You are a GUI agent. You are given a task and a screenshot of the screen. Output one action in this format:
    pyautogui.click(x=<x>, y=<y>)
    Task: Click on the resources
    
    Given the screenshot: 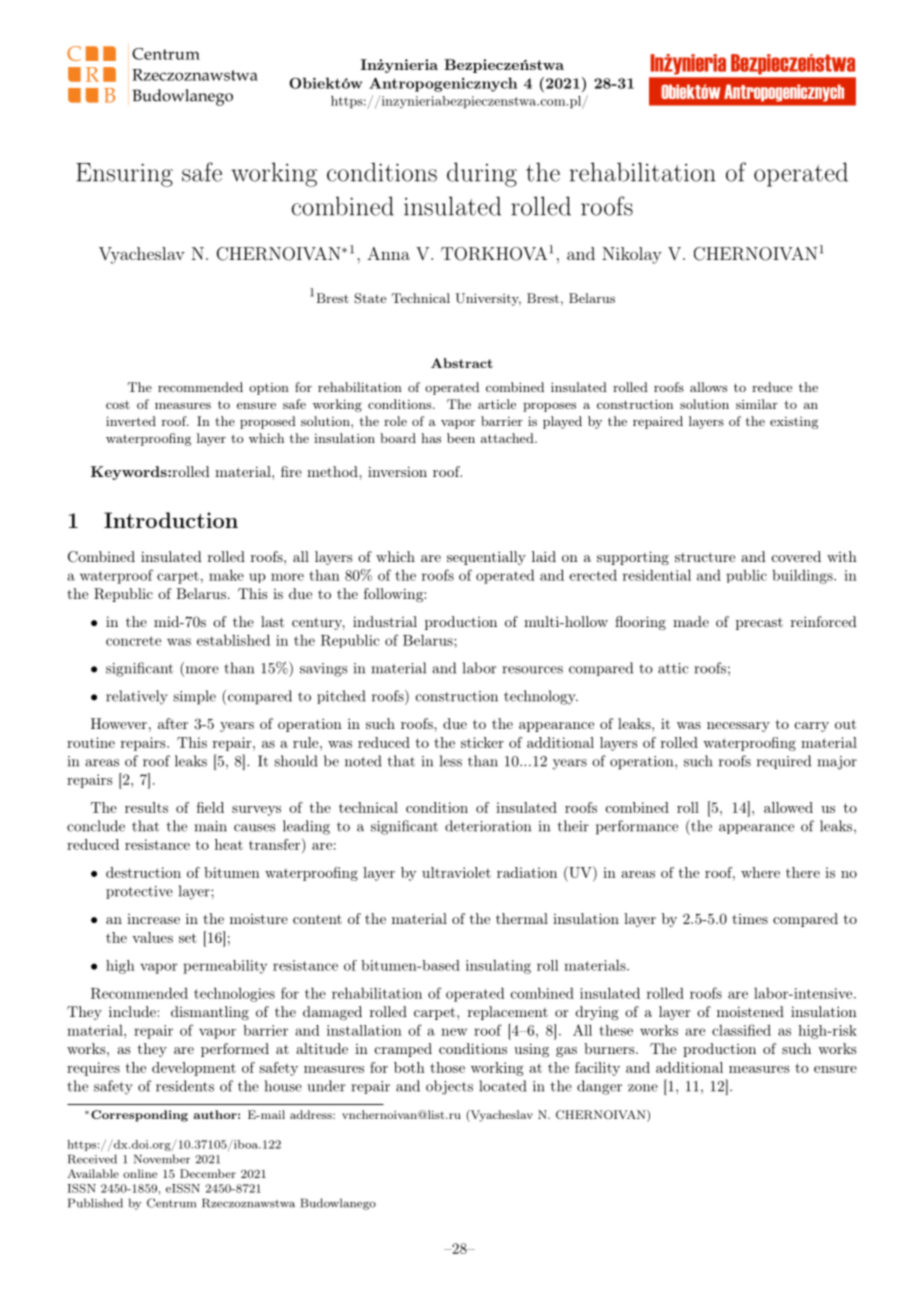 What is the action you would take?
    pyautogui.click(x=532, y=670)
